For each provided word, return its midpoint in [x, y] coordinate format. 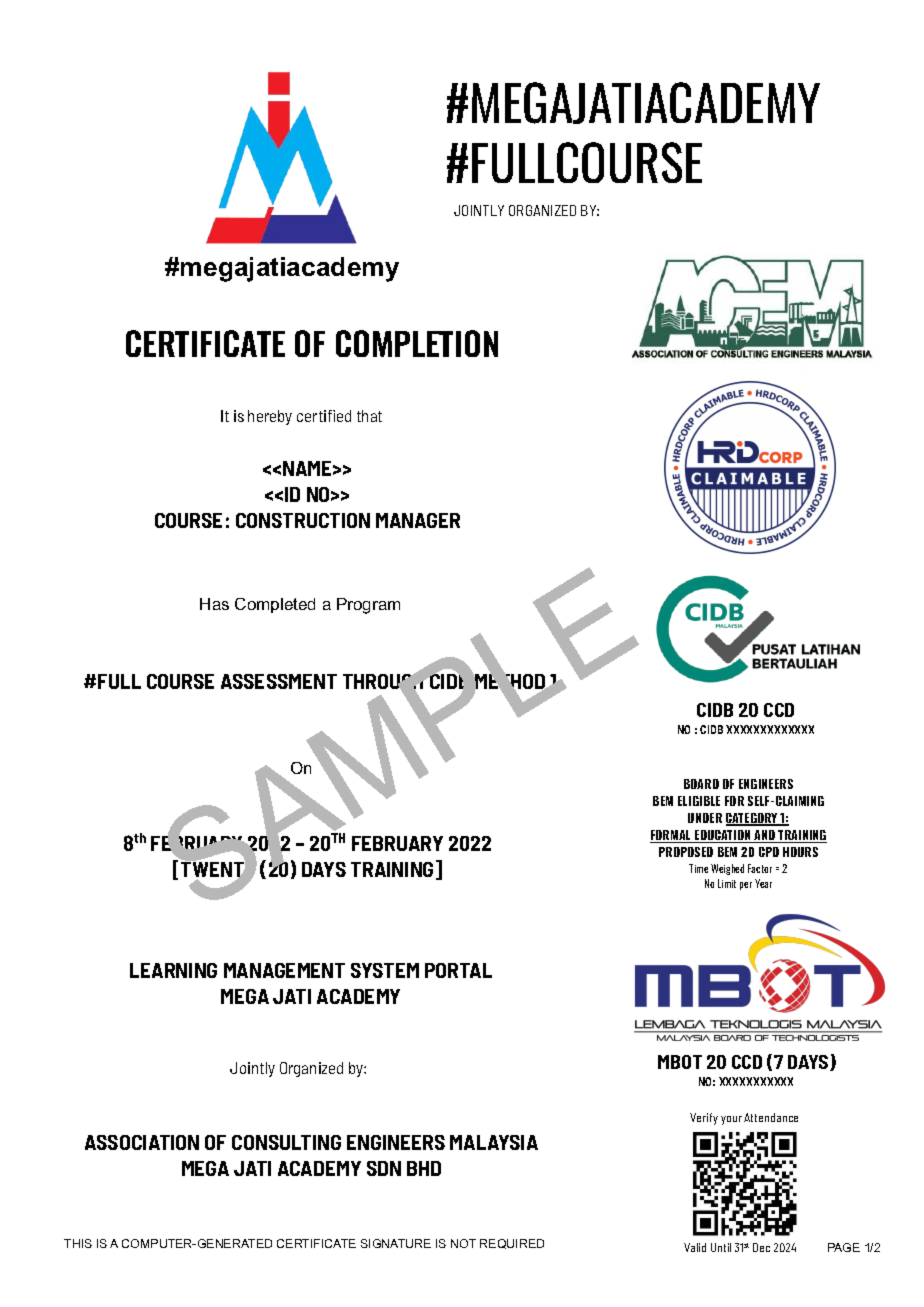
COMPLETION [417, 343]
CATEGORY [753, 819]
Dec [761, 1247]
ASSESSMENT [279, 681]
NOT [463, 1243]
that [369, 416]
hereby [270, 417]
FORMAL [672, 836]
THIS [78, 1243]
